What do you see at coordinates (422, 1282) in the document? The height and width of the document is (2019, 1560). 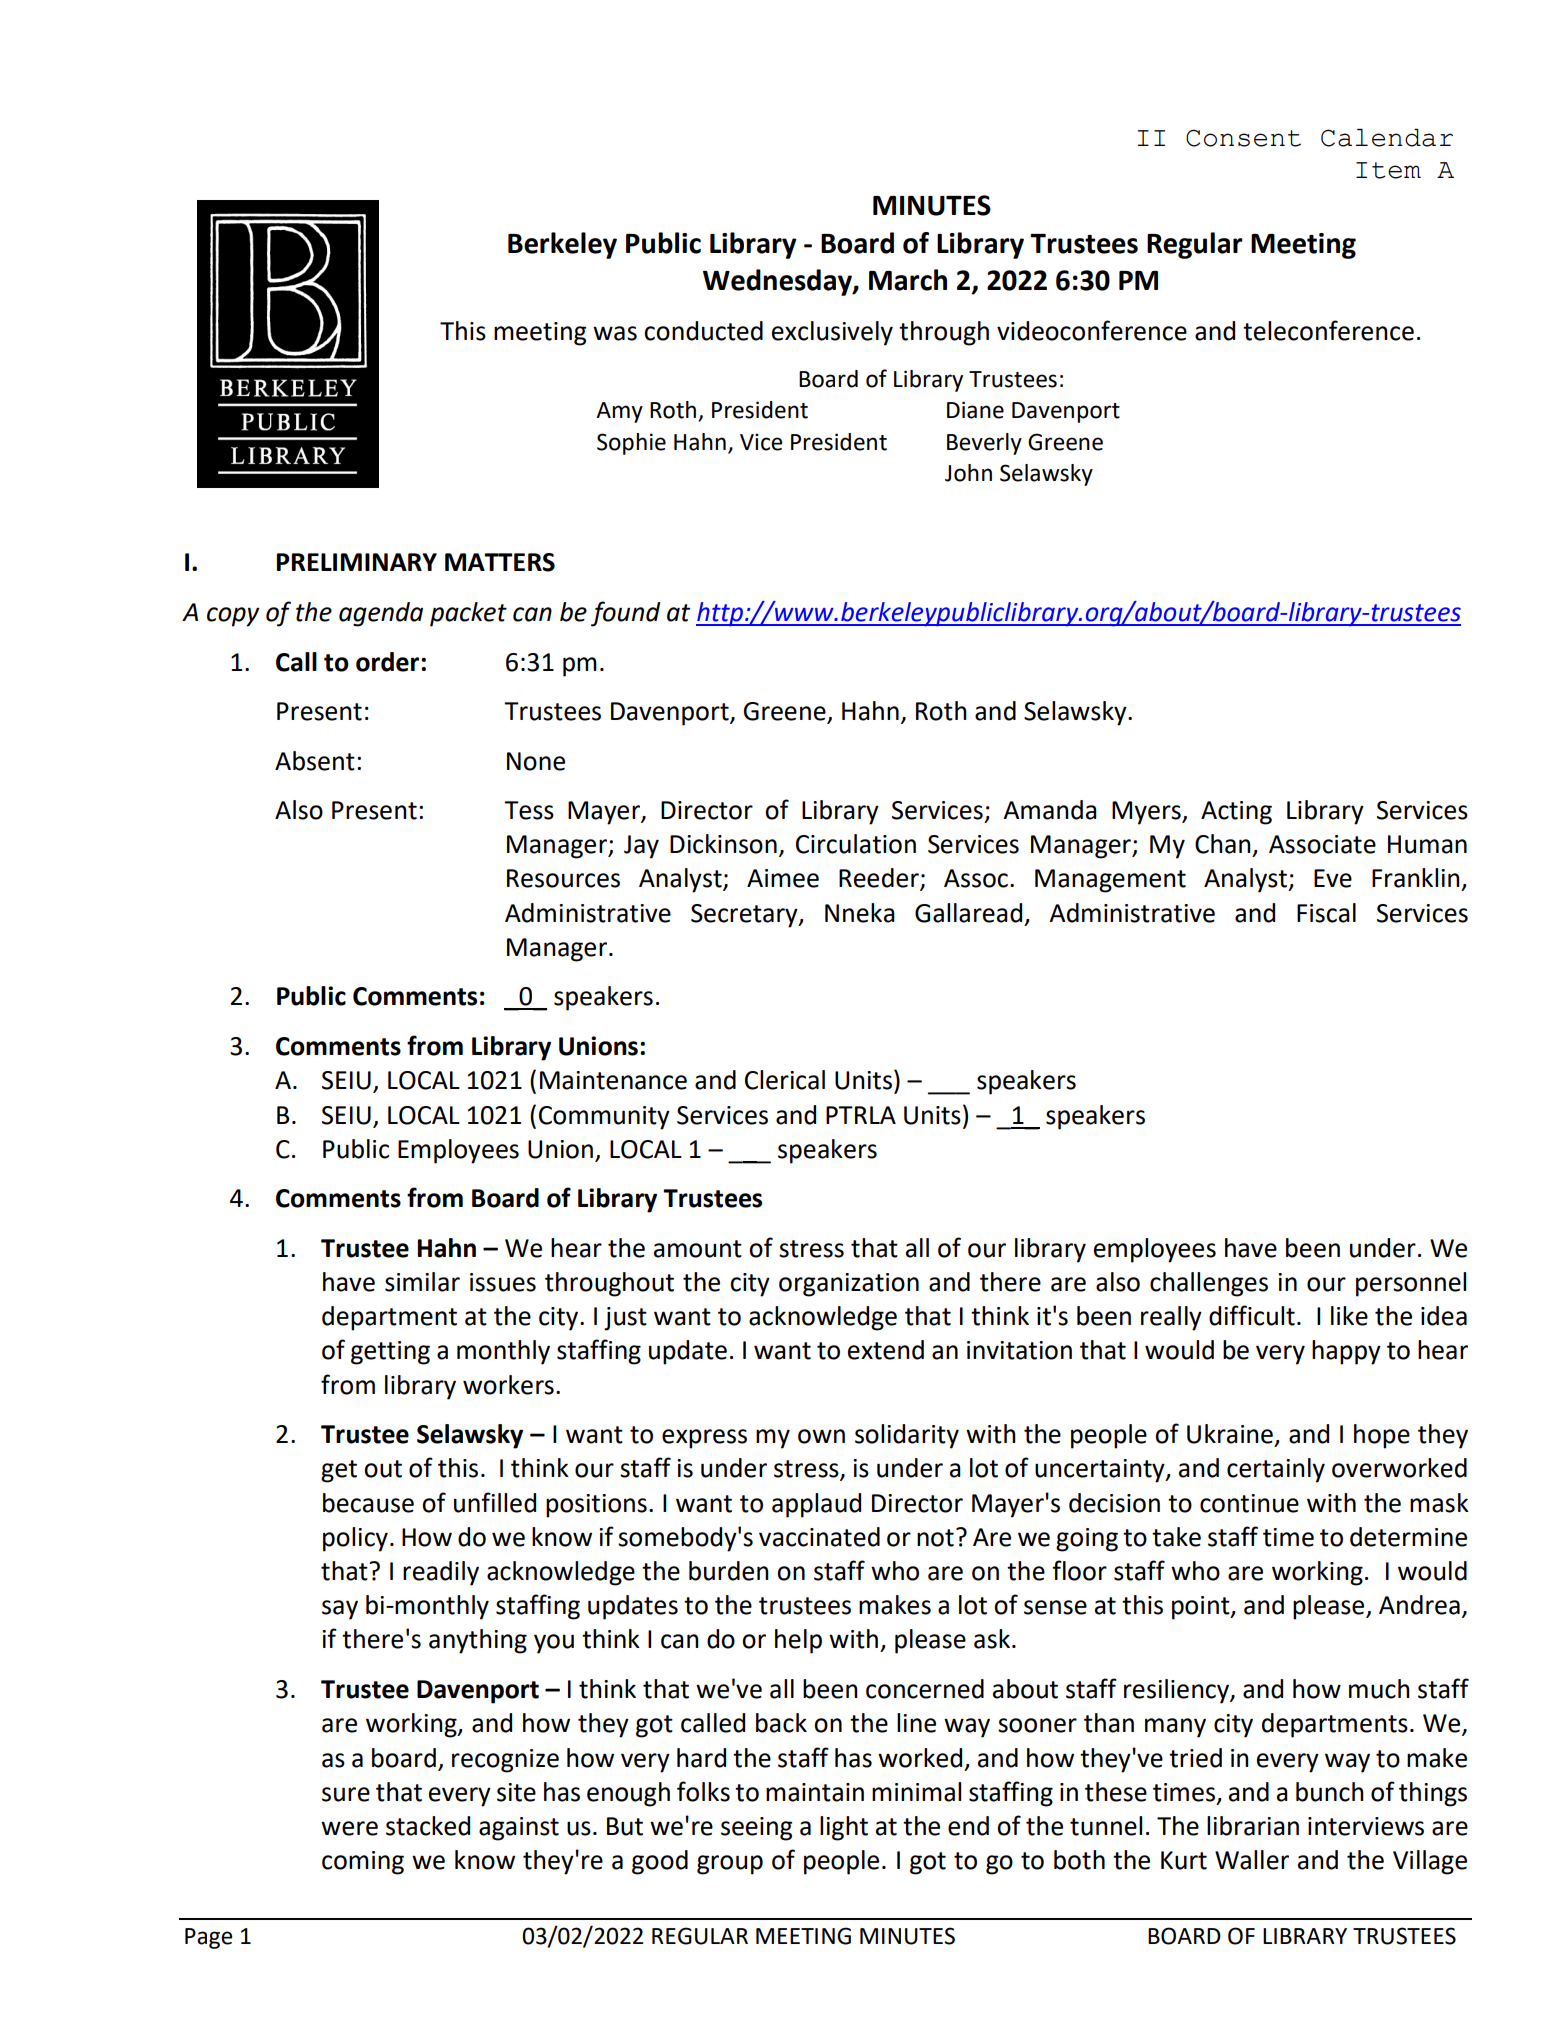 I see `similar` at bounding box center [422, 1282].
